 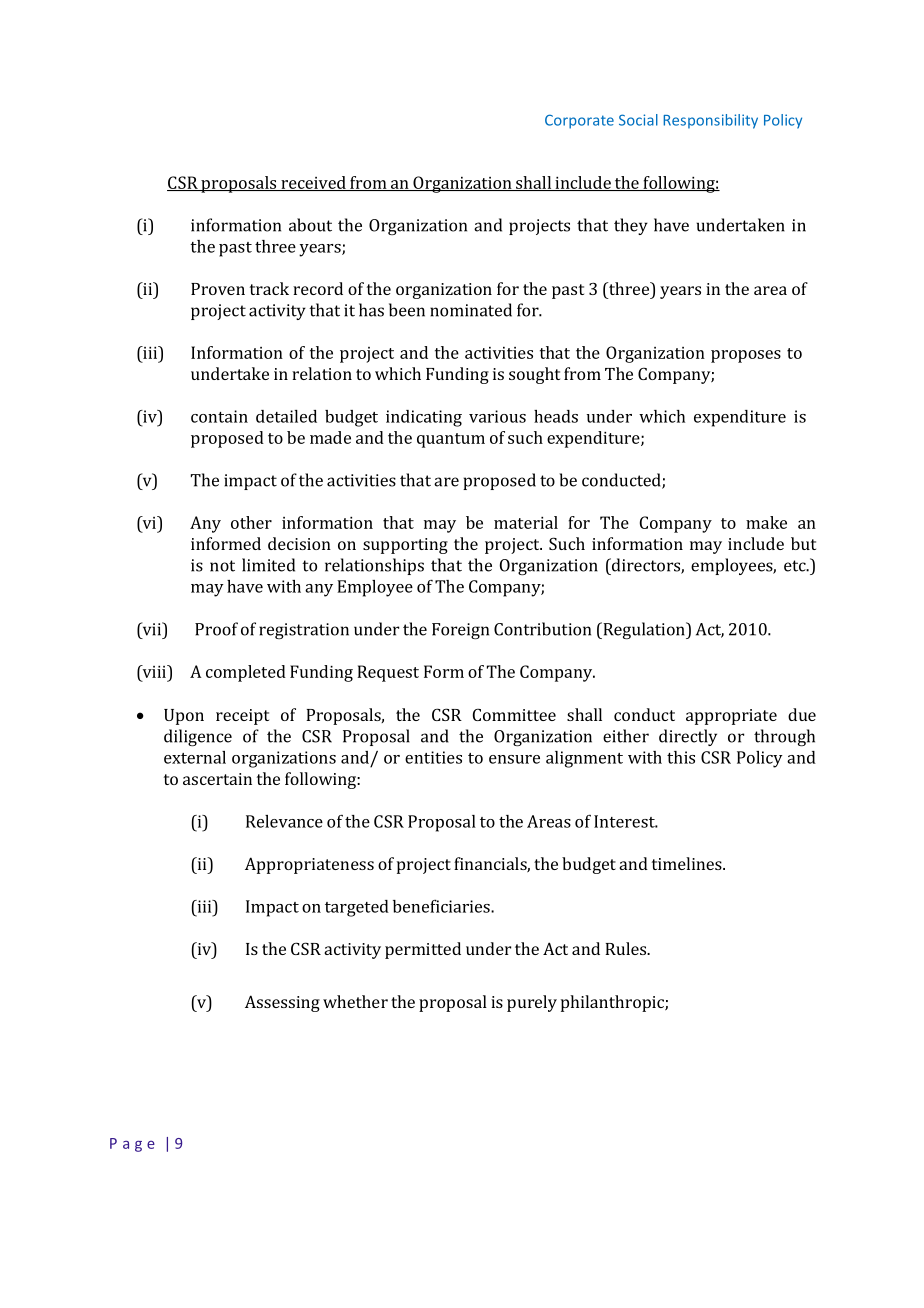 I want to click on Rules, so click(x=627, y=948).
